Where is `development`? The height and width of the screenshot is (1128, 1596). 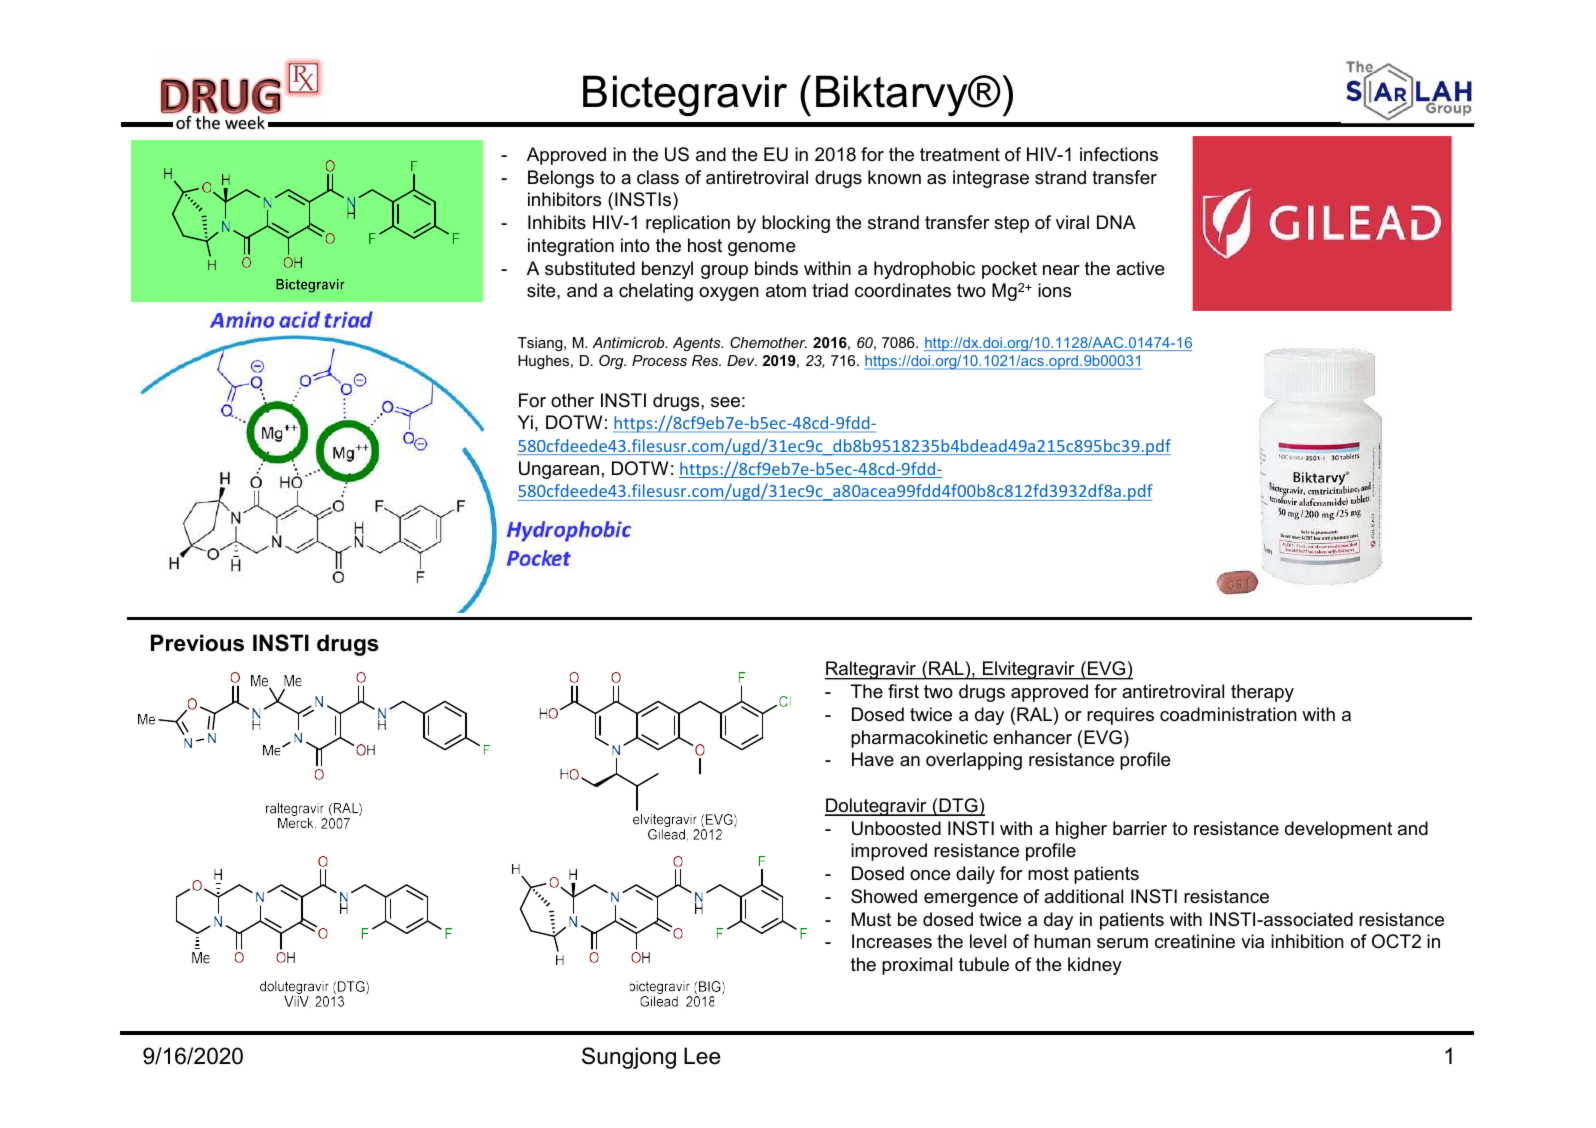
development is located at coordinates (1338, 830).
